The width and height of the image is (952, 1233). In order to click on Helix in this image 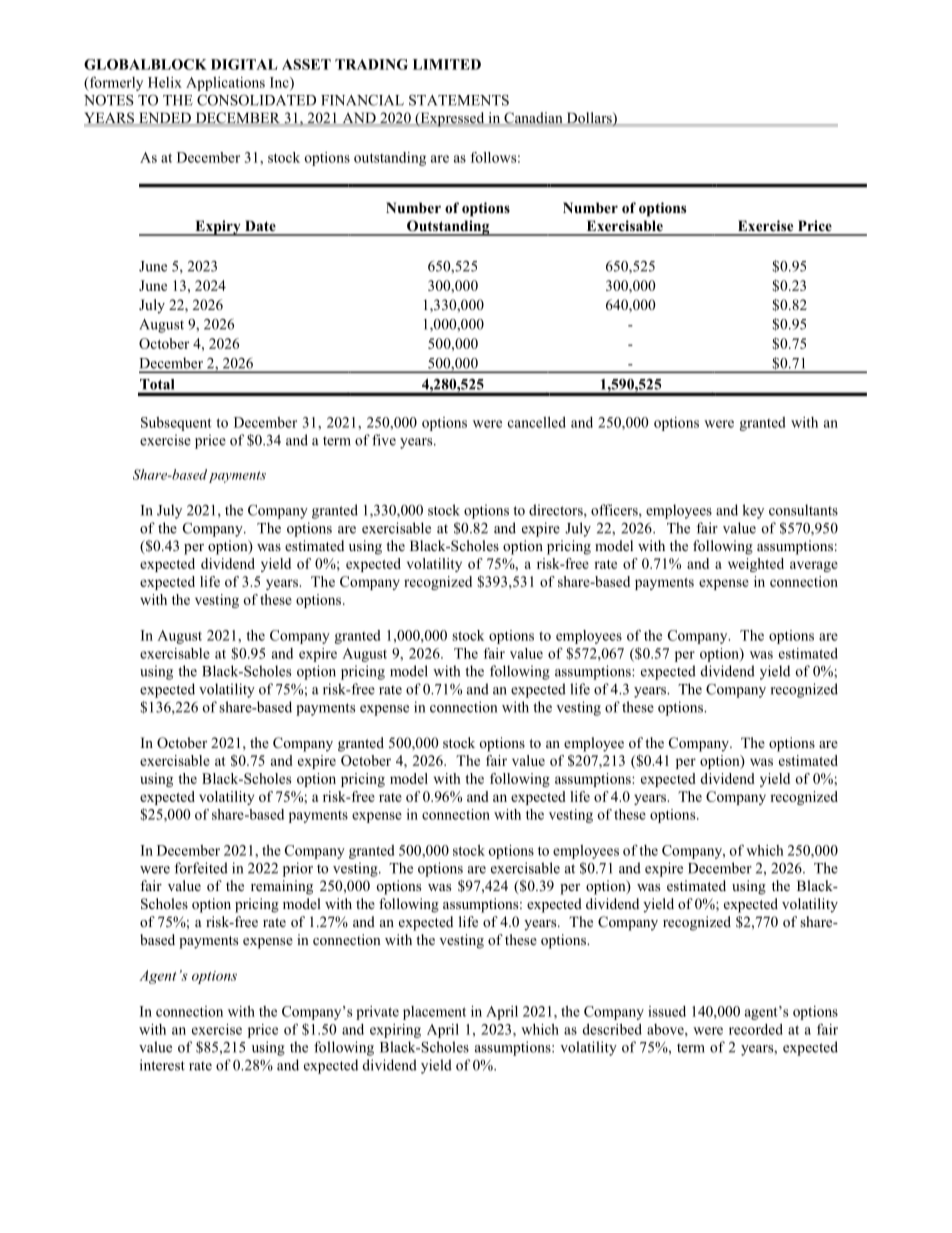, I will do `click(165, 82)`.
